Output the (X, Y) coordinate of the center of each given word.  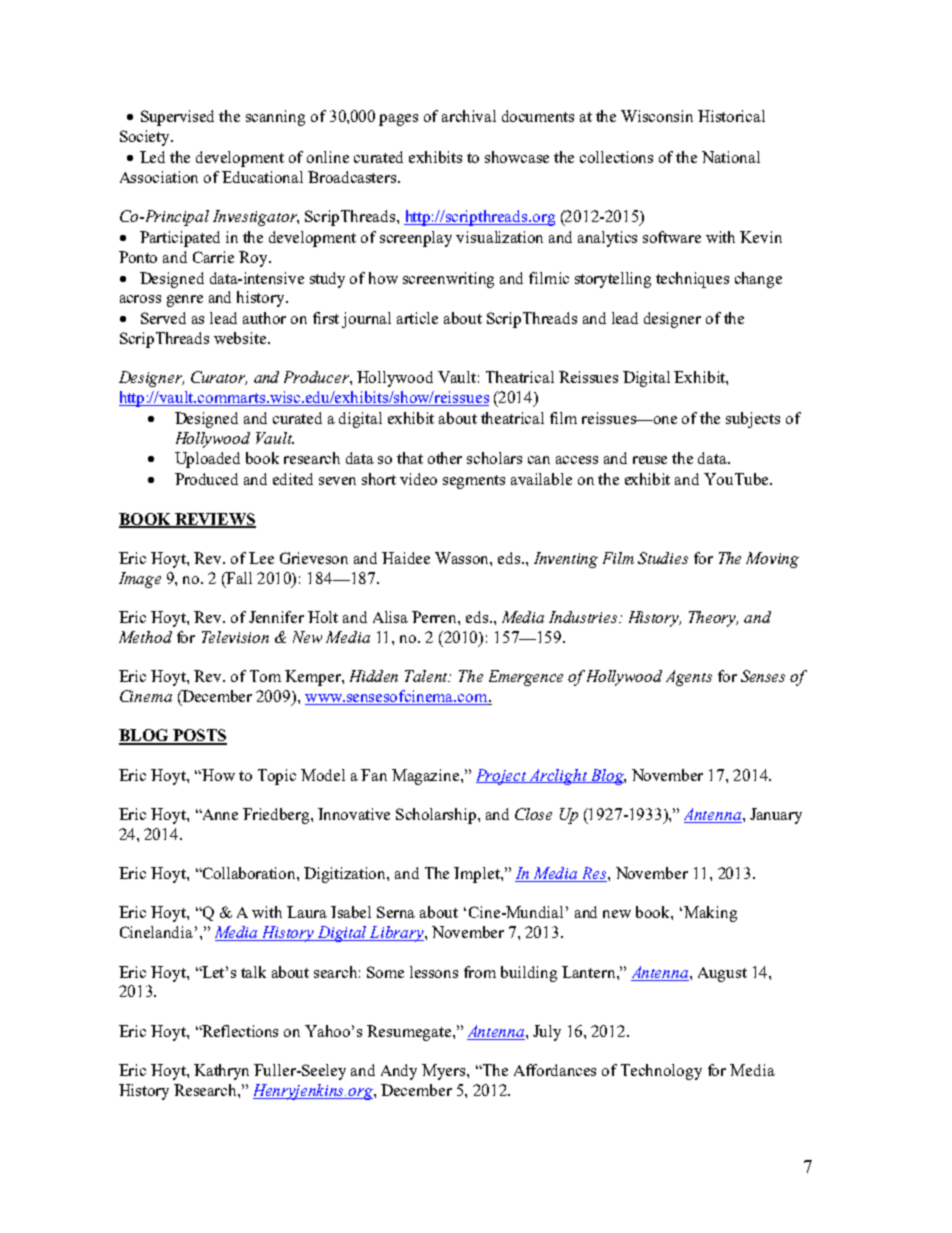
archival (469, 116)
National (731, 157)
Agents (689, 678)
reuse (650, 460)
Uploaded (207, 460)
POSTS (199, 736)
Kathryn (221, 1072)
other (445, 458)
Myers (445, 1072)
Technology (661, 1072)
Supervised (177, 118)
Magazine (427, 777)
